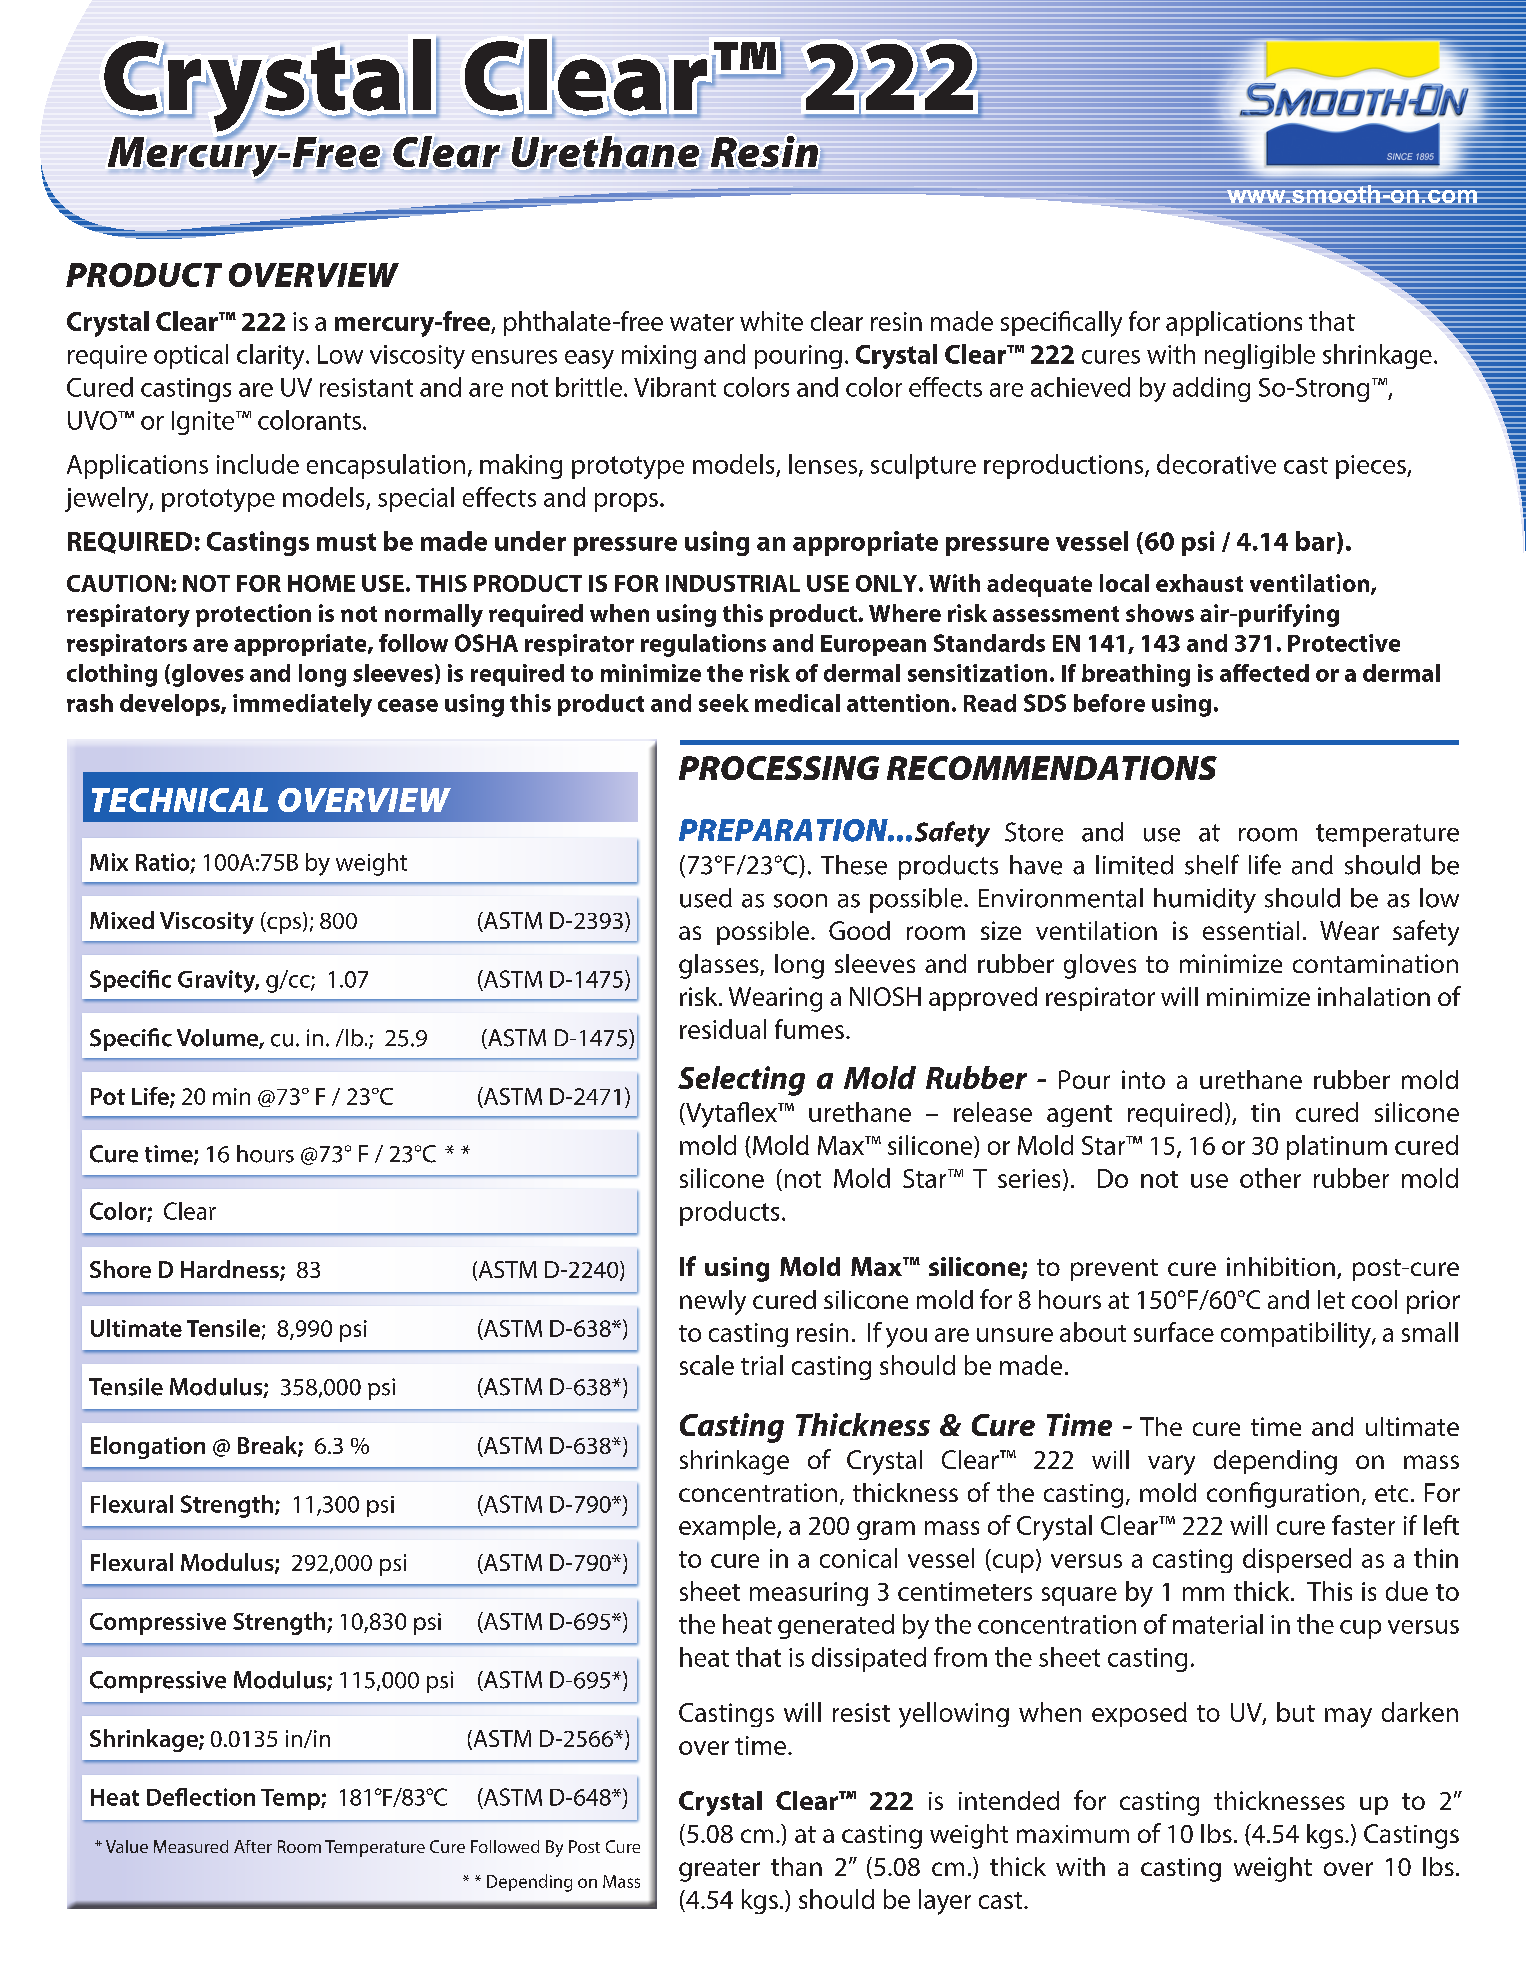 Image resolution: width=1526 pixels, height=1975 pixels. What do you see at coordinates (728, 1527) in the page?
I see `example` at bounding box center [728, 1527].
